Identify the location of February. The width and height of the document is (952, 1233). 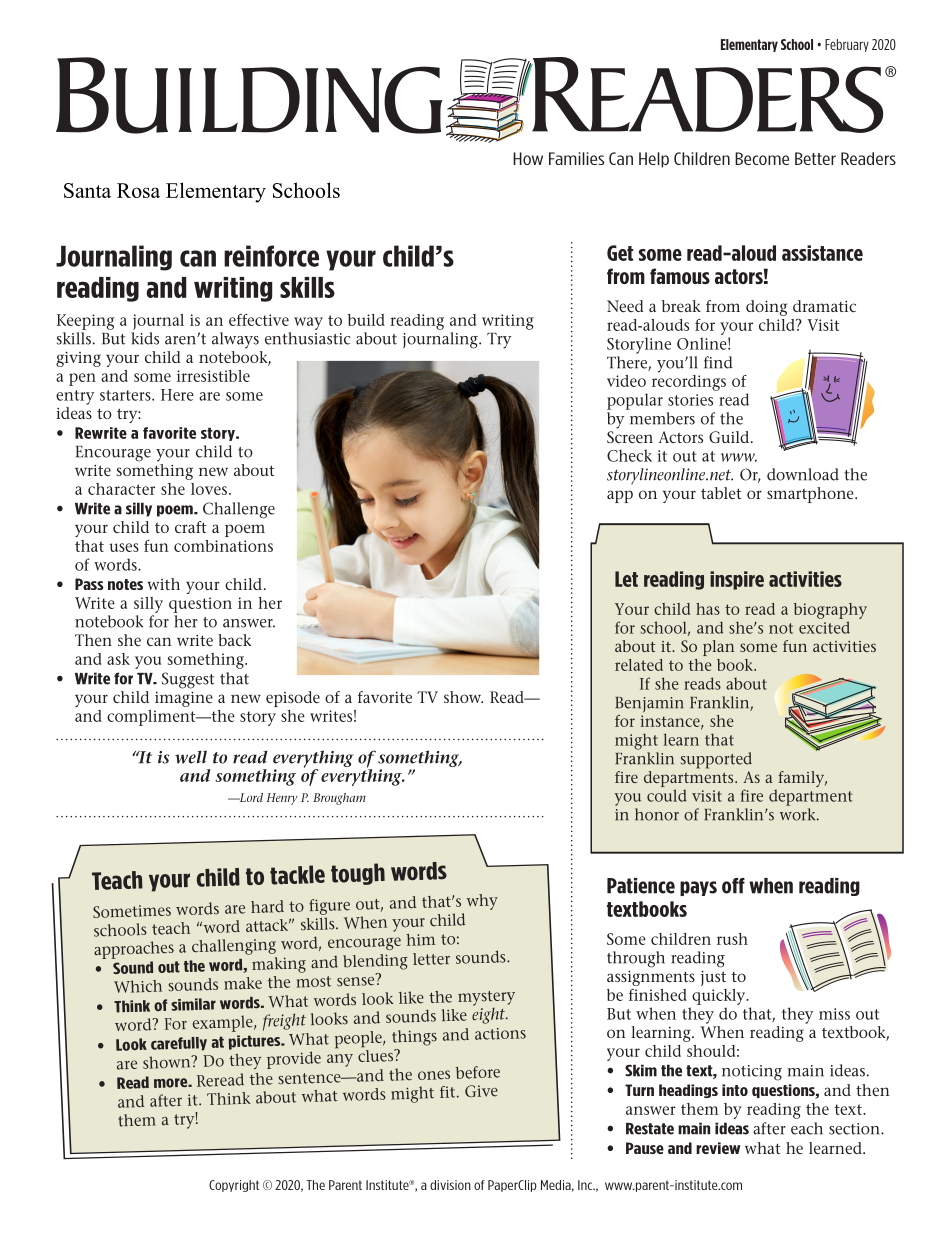
(847, 45).
